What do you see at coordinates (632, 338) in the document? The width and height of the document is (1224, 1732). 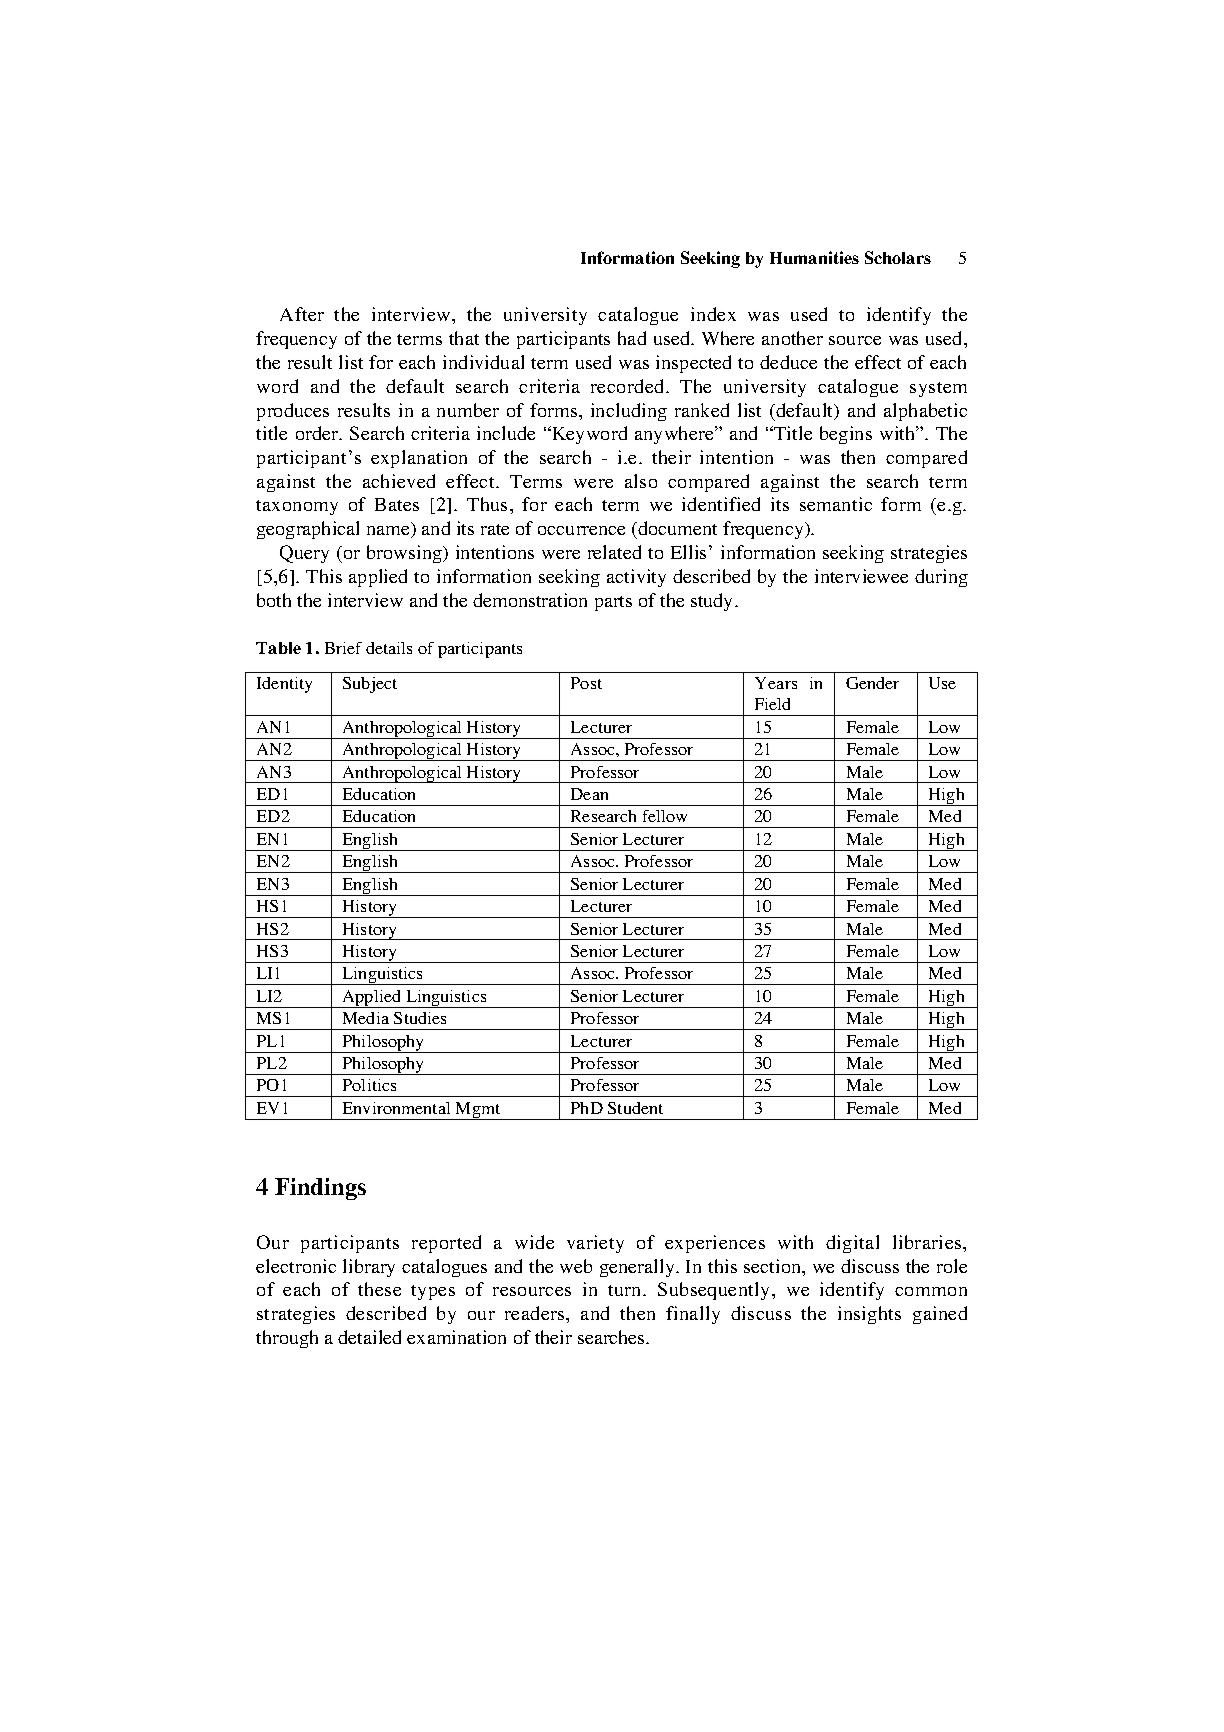 I see `had` at bounding box center [632, 338].
